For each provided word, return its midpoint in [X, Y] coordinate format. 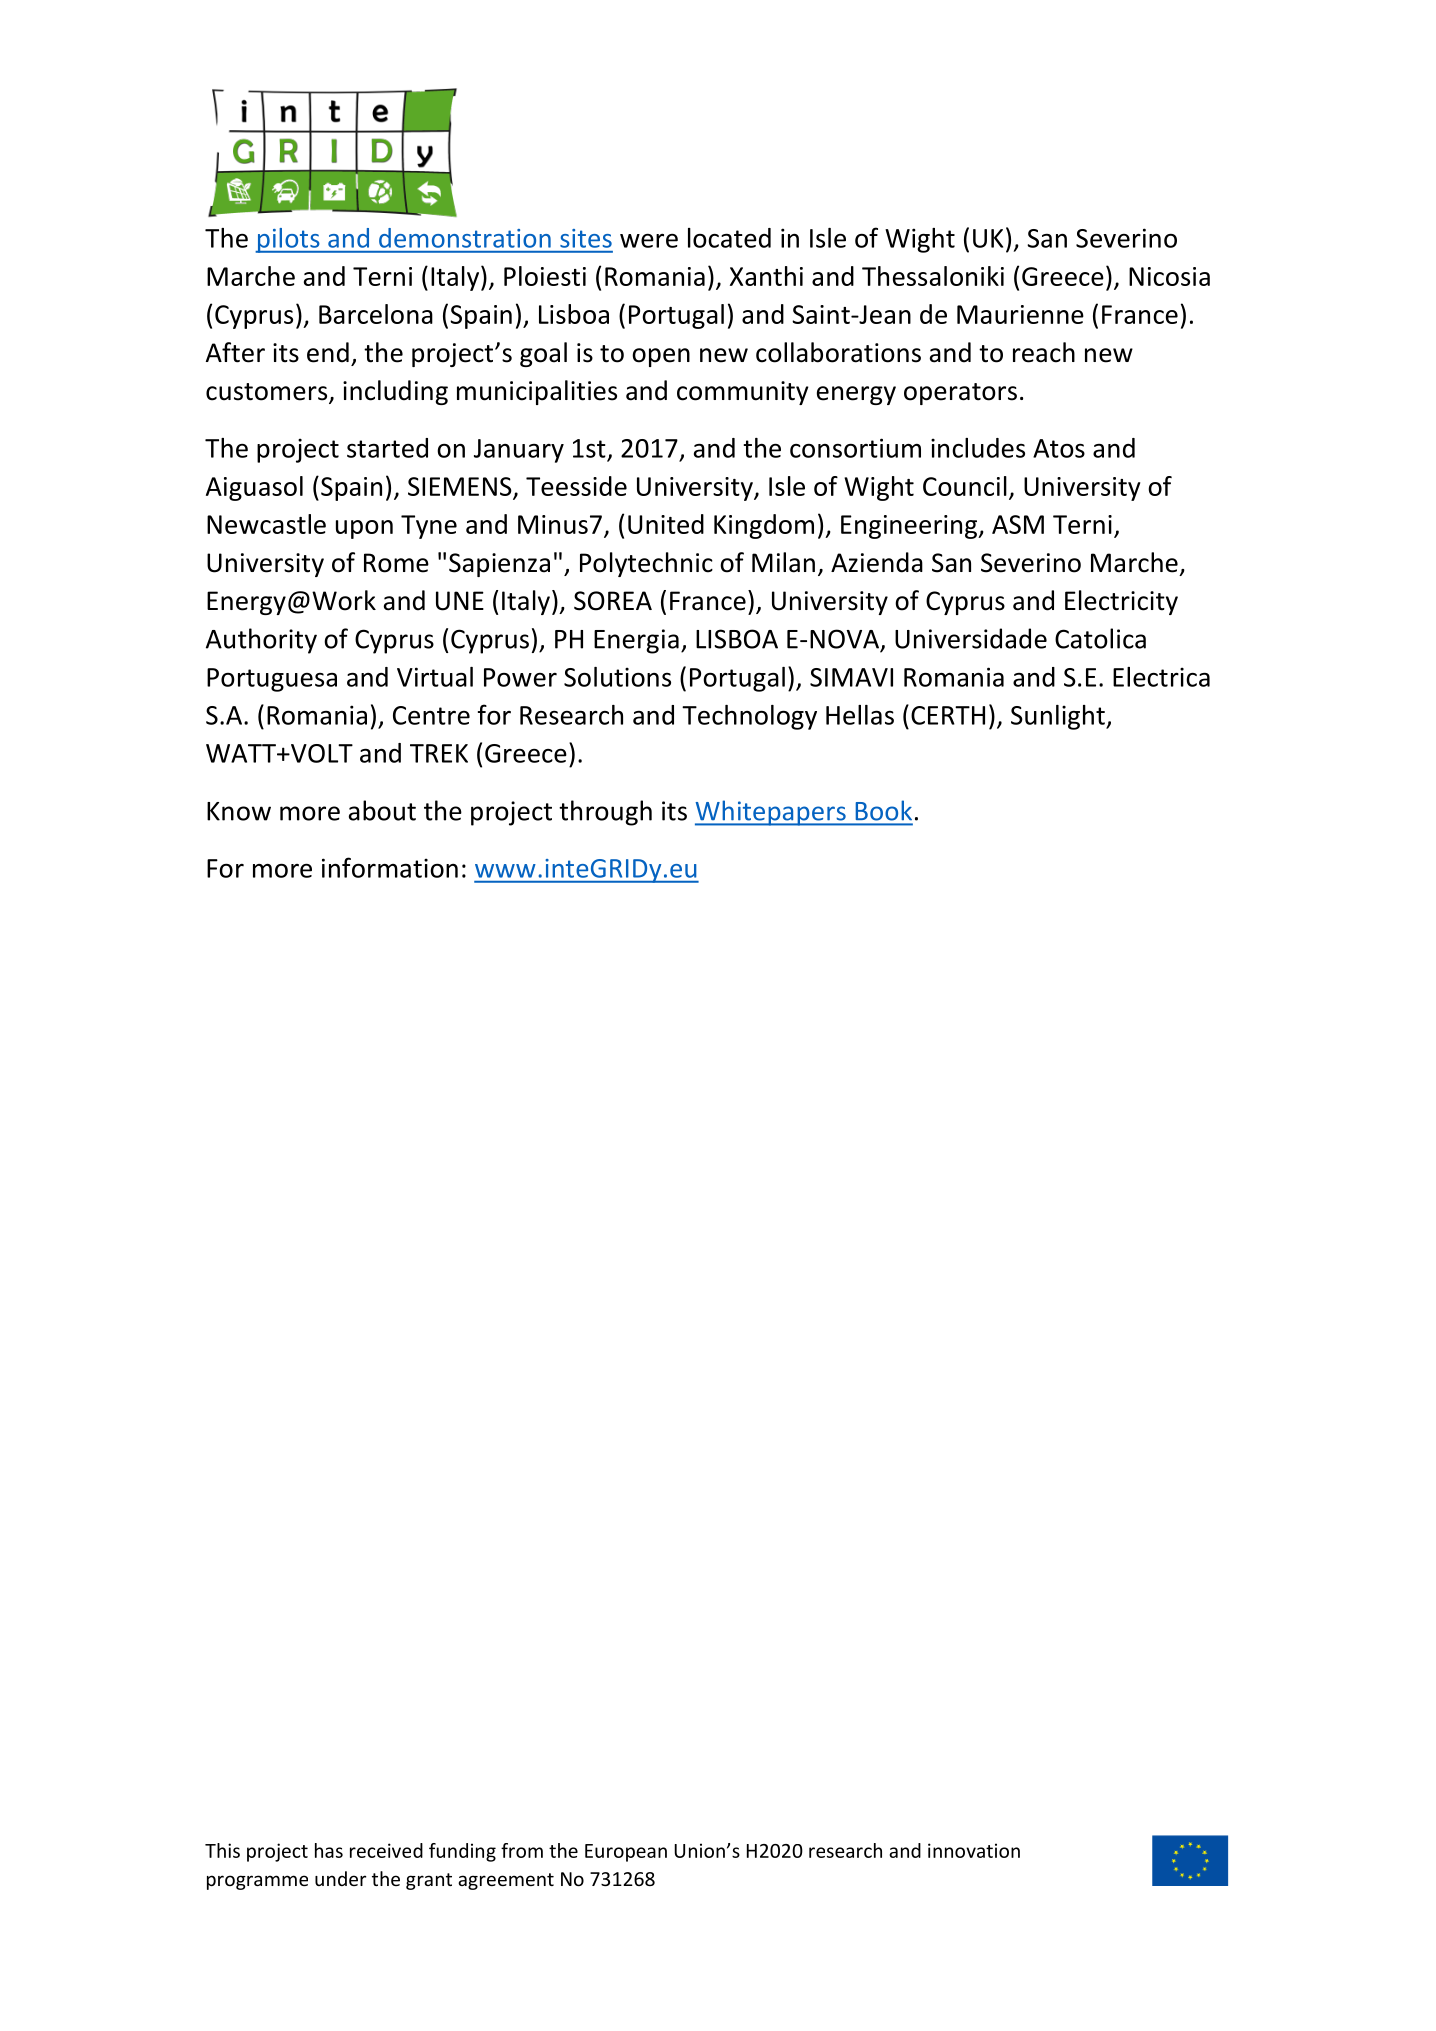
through [605, 813]
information [390, 867]
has [329, 1850]
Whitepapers [771, 813]
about [382, 810]
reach [1044, 352]
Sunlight [1059, 717]
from [522, 1850]
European [626, 1853]
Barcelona [376, 314]
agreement [506, 1881]
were [649, 241]
